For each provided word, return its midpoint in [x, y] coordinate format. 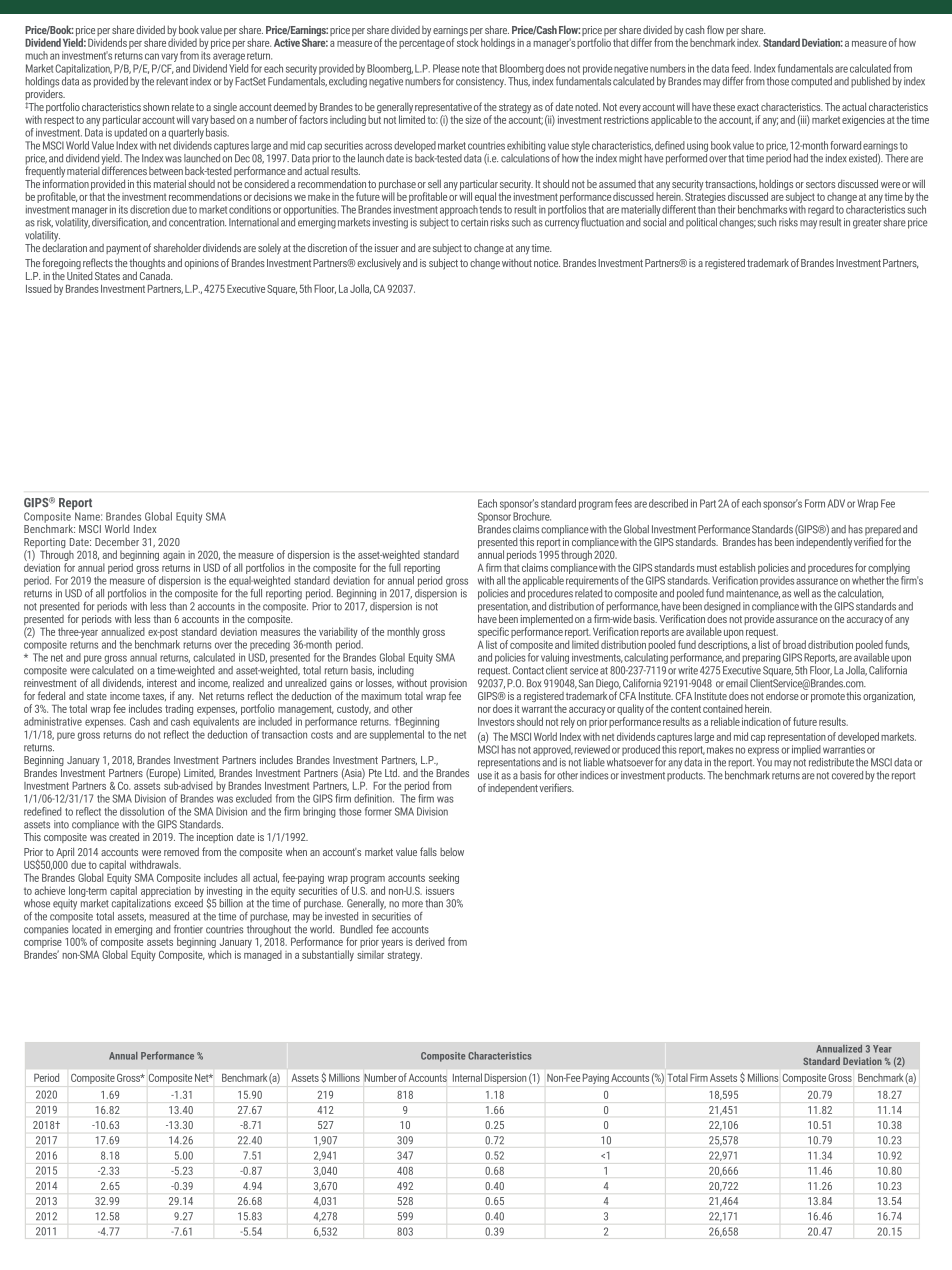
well [801, 593]
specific [493, 632]
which [219, 954]
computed [811, 82]
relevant [172, 81]
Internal [467, 1077]
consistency [481, 82]
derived [430, 941]
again [174, 556]
